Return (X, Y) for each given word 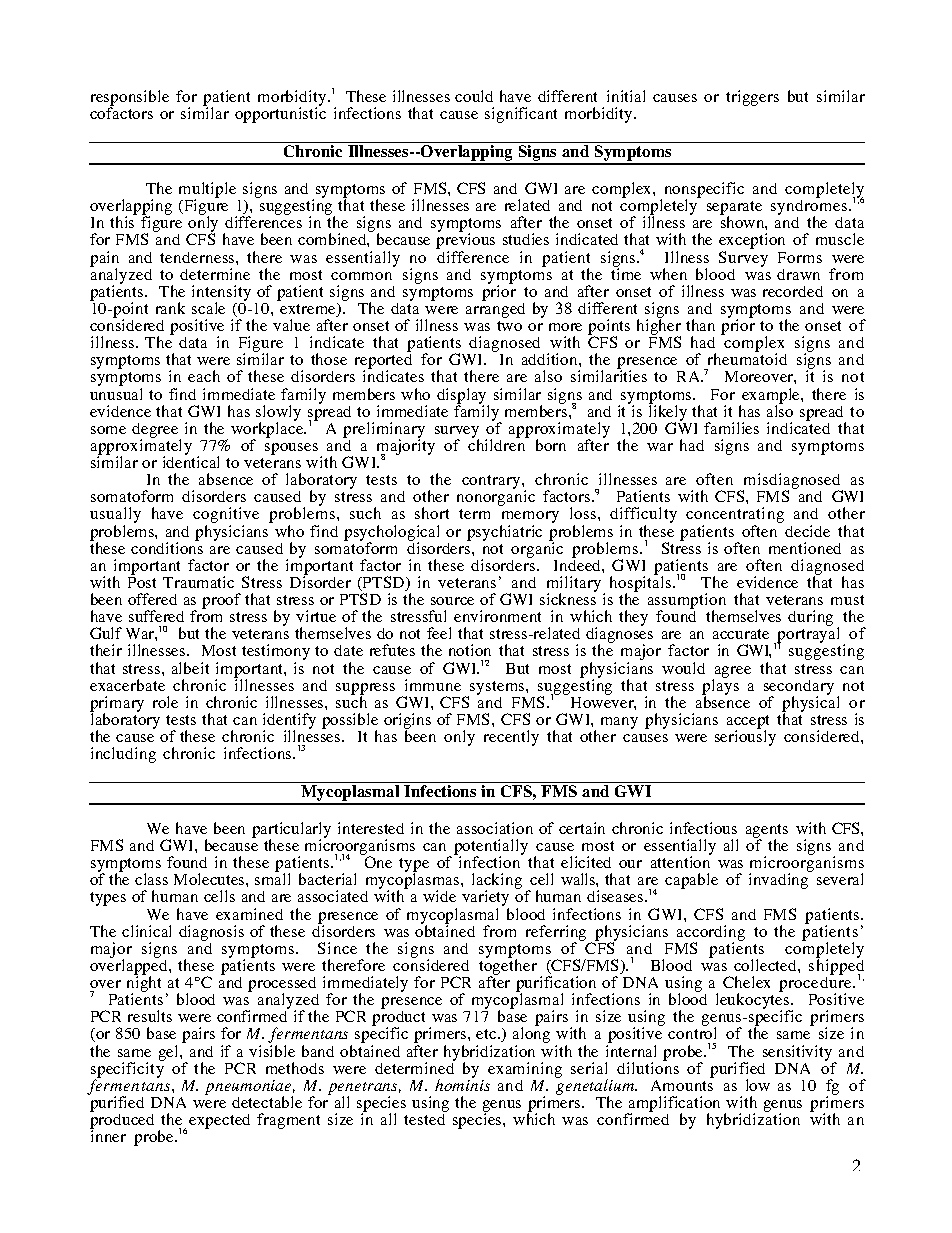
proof (221, 601)
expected (219, 1121)
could (474, 96)
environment (497, 616)
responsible (130, 99)
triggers (752, 98)
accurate (741, 634)
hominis (462, 1084)
